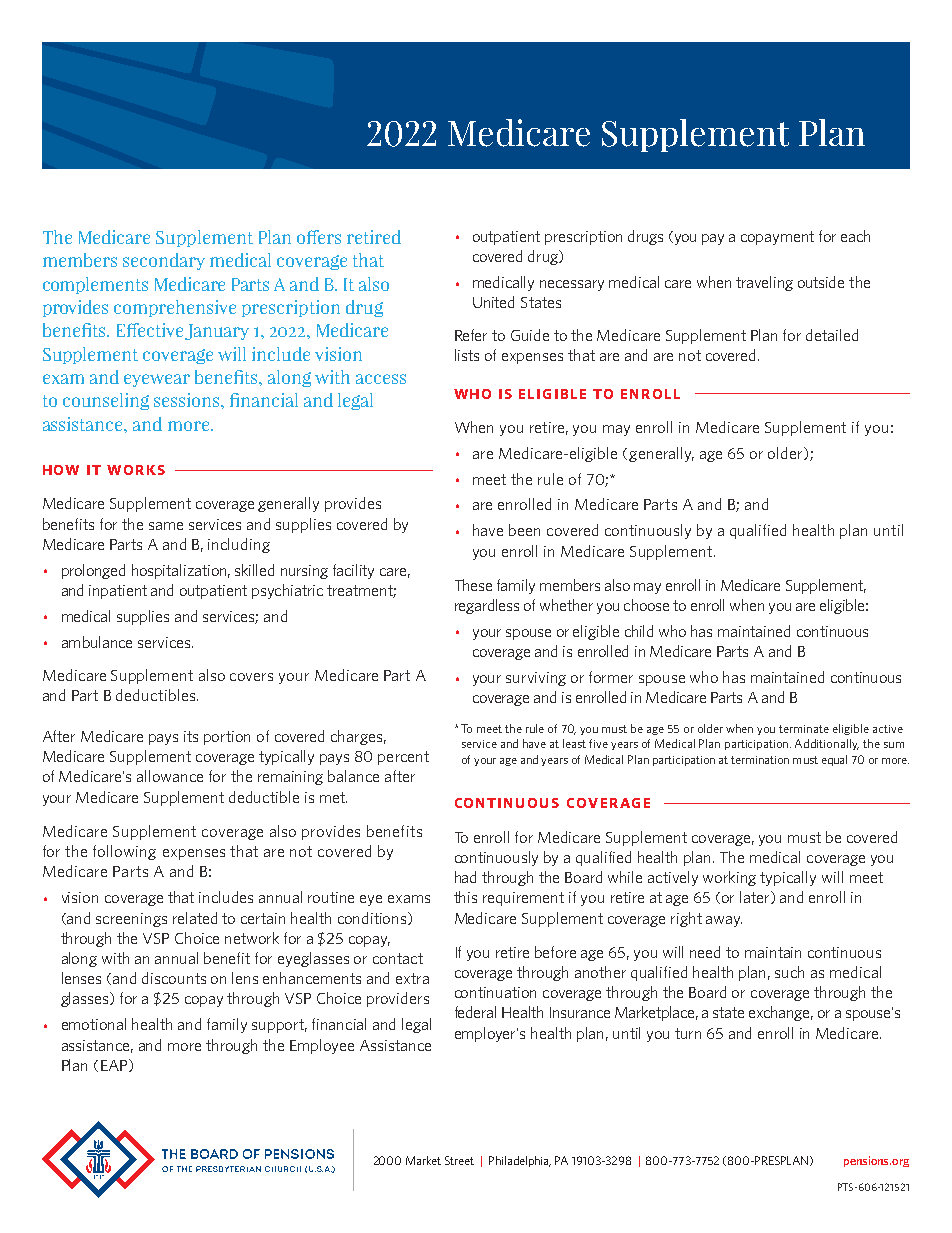  I want to click on outside, so click(821, 282).
